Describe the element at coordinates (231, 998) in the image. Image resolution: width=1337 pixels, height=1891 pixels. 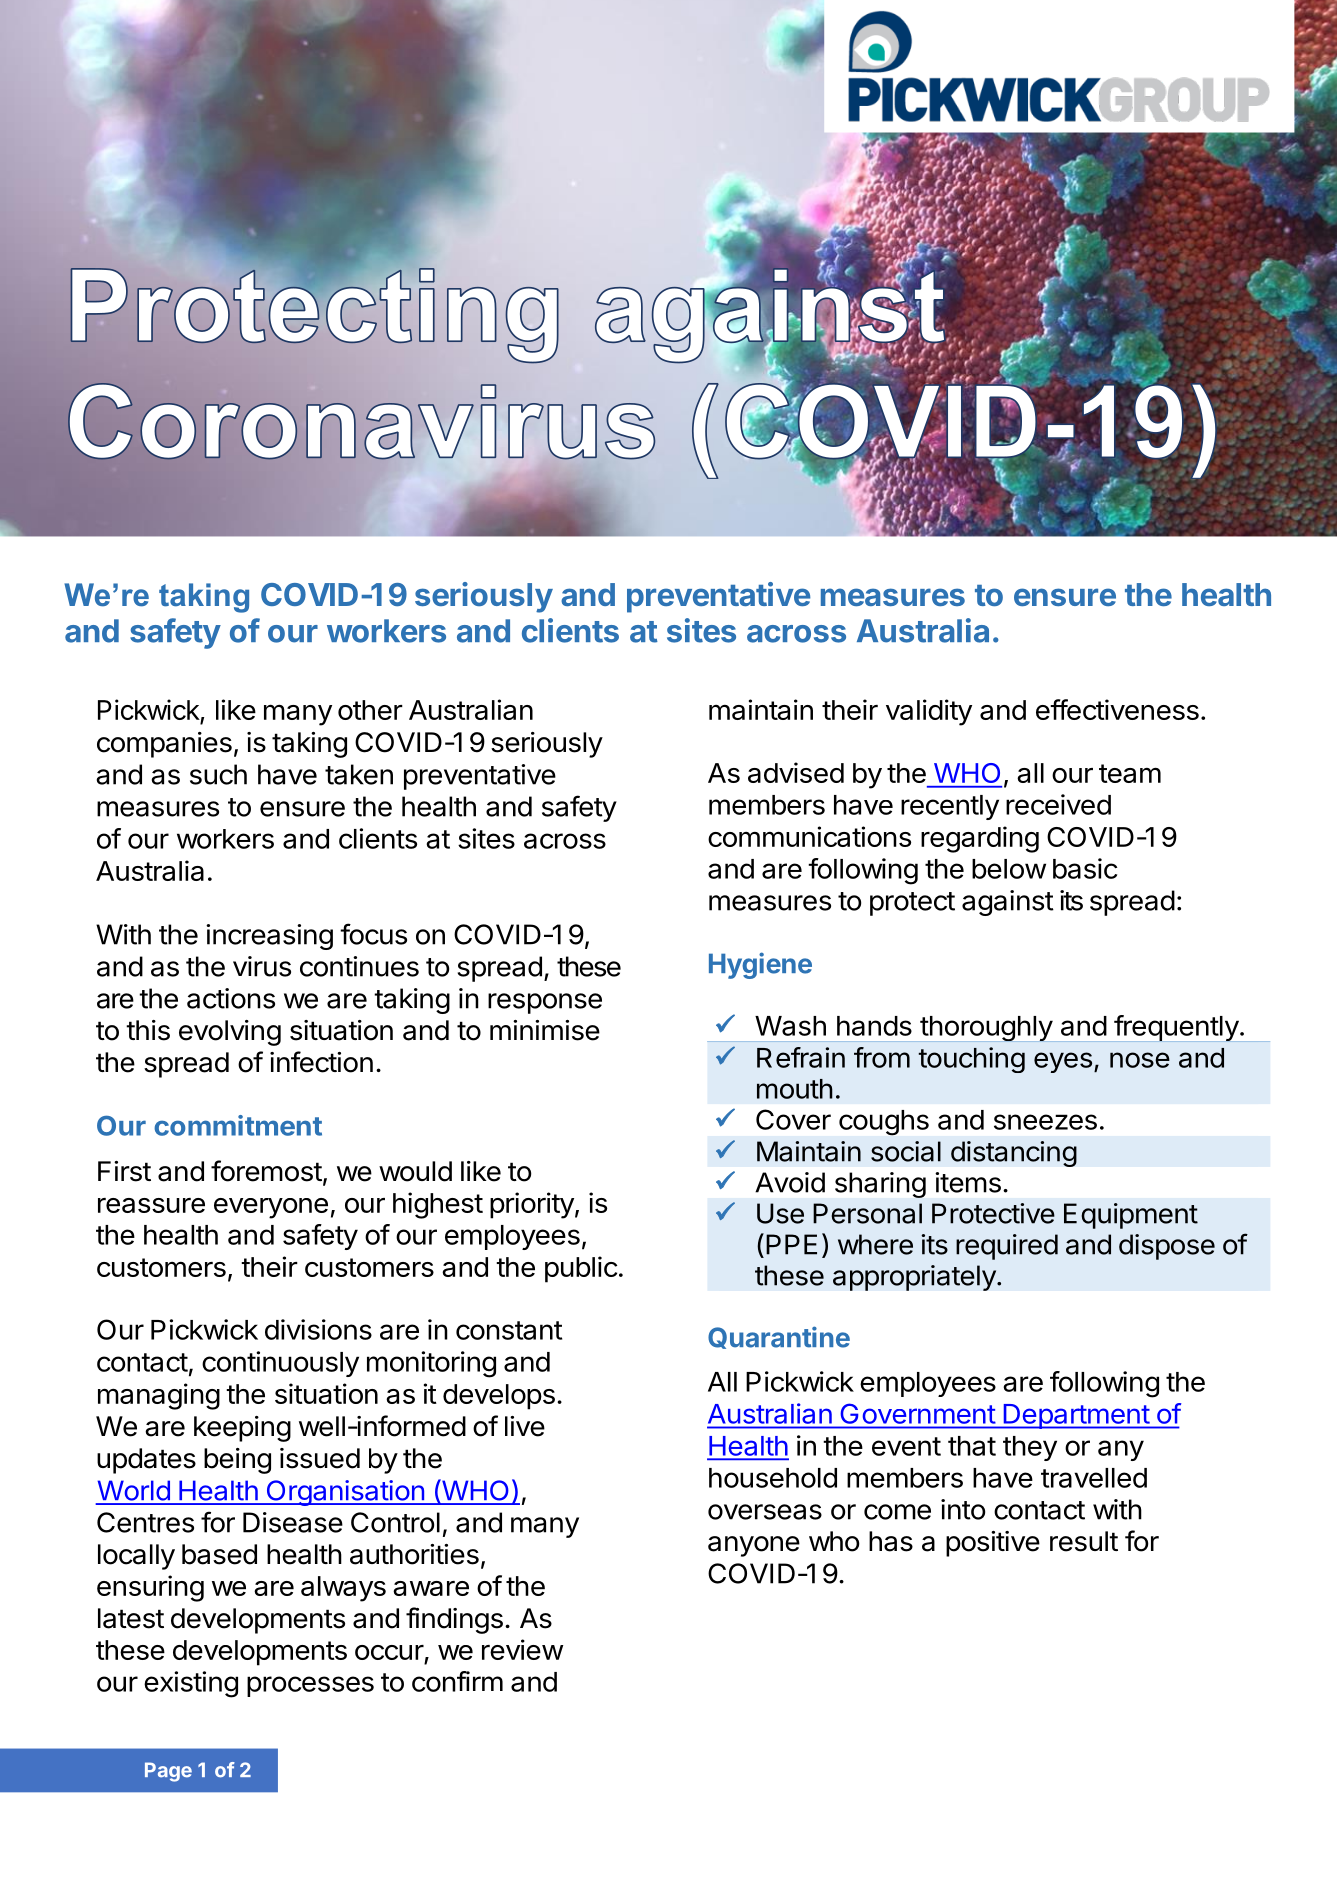
I see `actions` at that location.
